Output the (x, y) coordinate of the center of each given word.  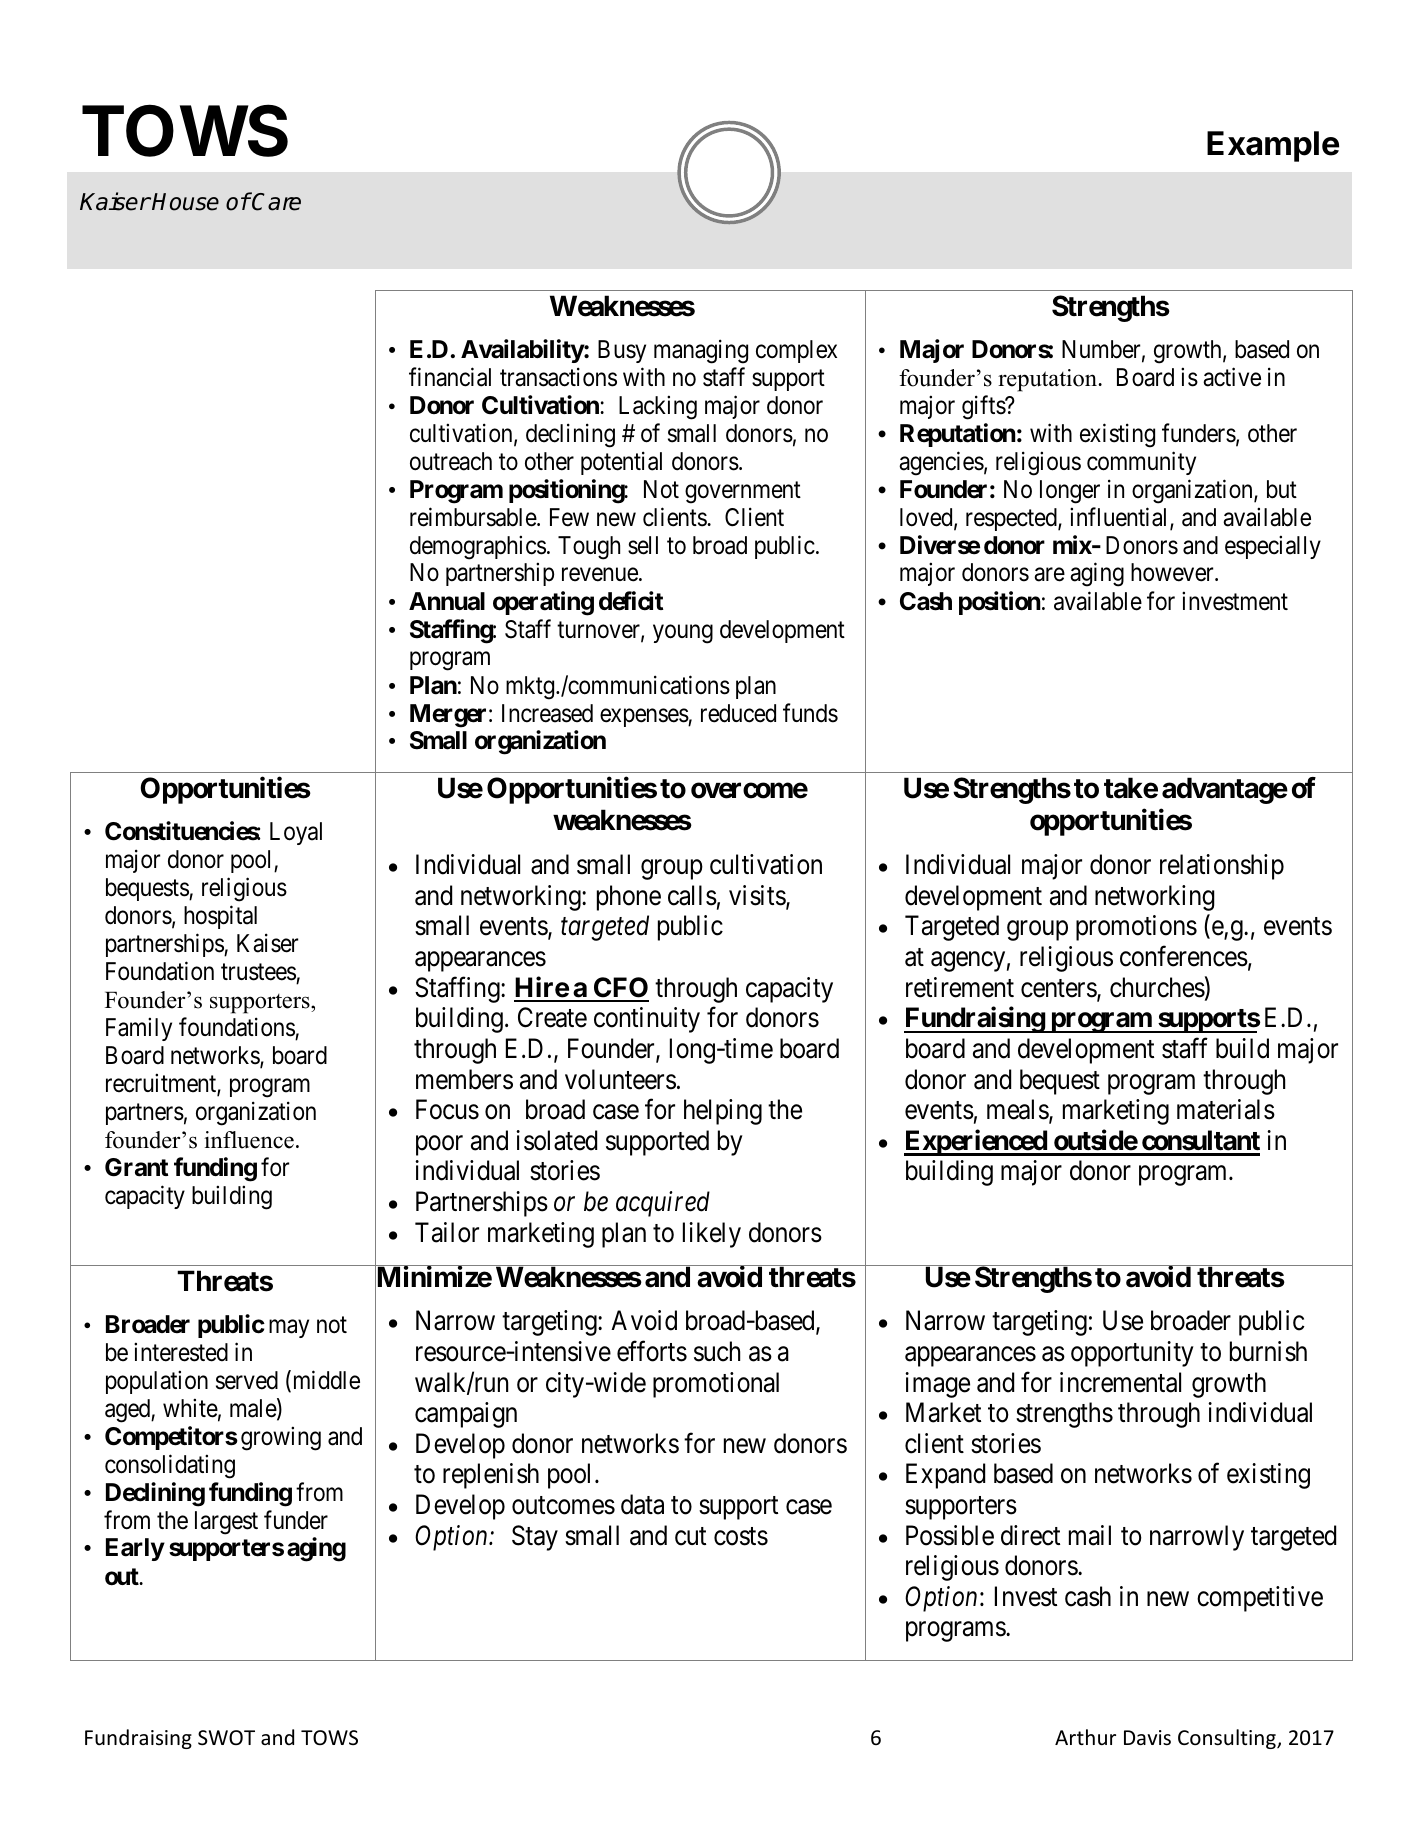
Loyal (296, 833)
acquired (663, 1204)
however (1173, 572)
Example (1273, 146)
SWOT (226, 1738)
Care (276, 201)
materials (1226, 1109)
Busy (622, 351)
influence (249, 1140)
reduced (738, 713)
